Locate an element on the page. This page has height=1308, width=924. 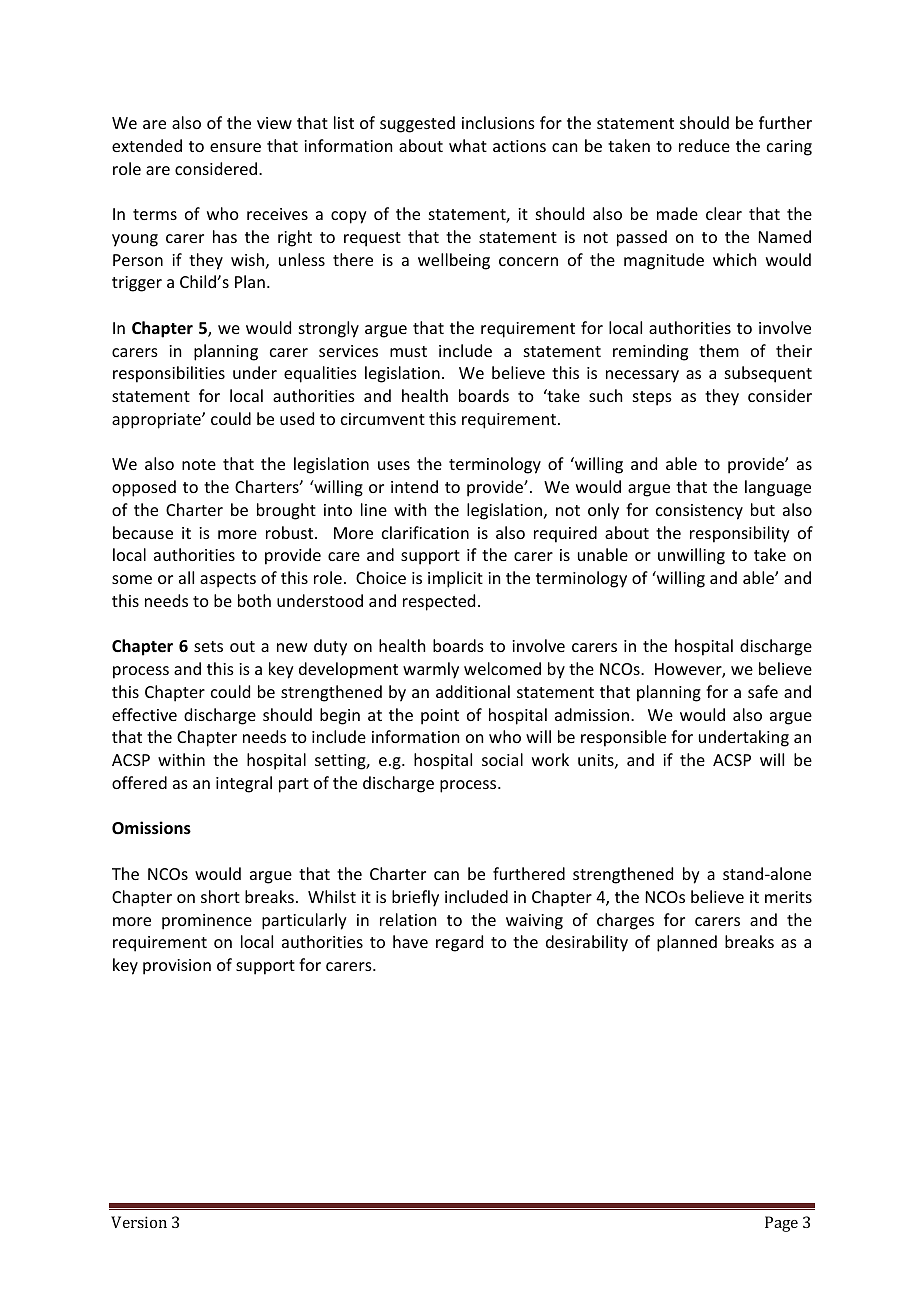
what is located at coordinates (468, 145).
